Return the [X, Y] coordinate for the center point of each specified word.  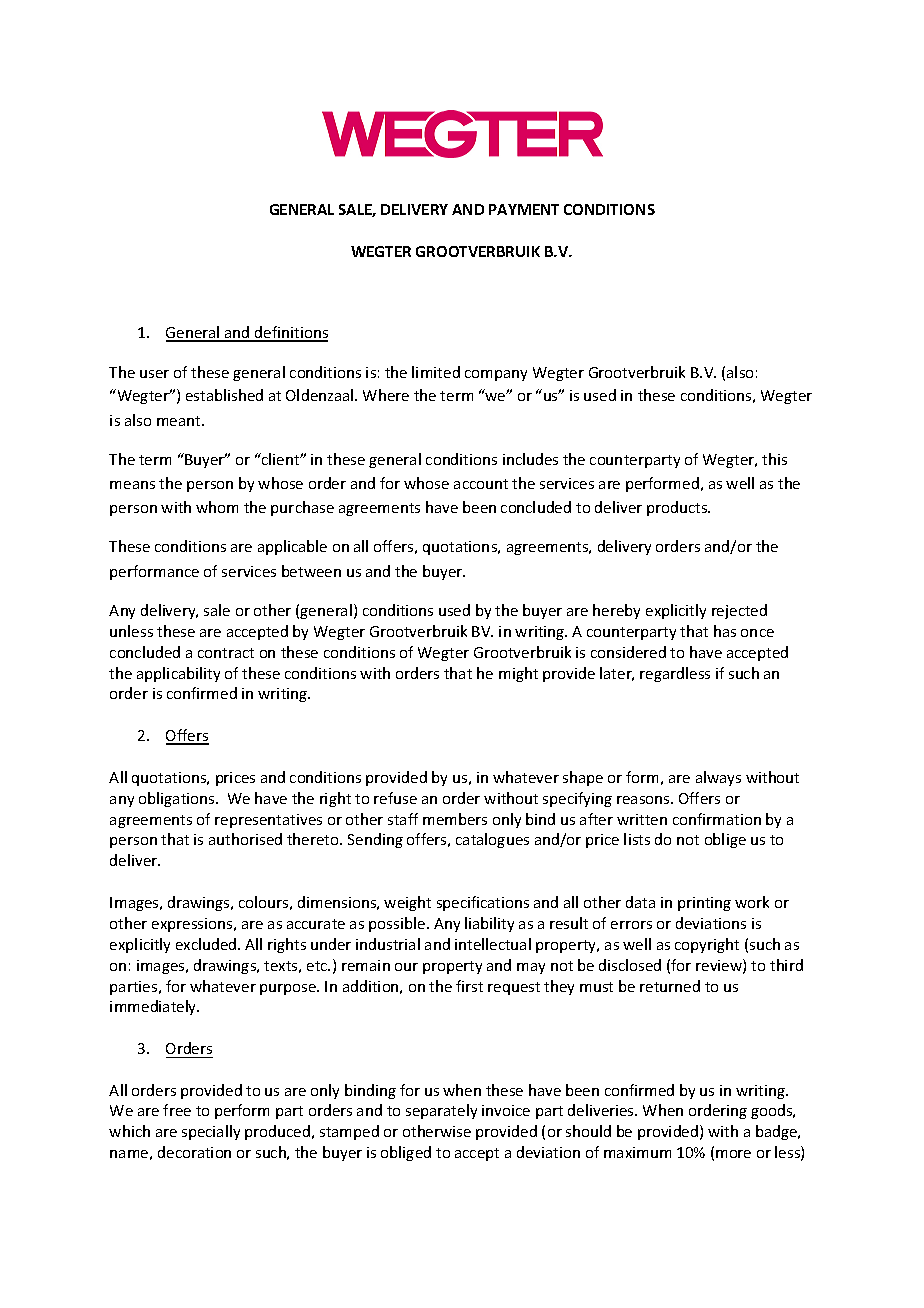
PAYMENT [524, 209]
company [496, 375]
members [455, 819]
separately [441, 1111]
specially [211, 1132]
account [481, 484]
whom [217, 507]
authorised [245, 839]
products [678, 508]
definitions [290, 333]
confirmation [717, 819]
